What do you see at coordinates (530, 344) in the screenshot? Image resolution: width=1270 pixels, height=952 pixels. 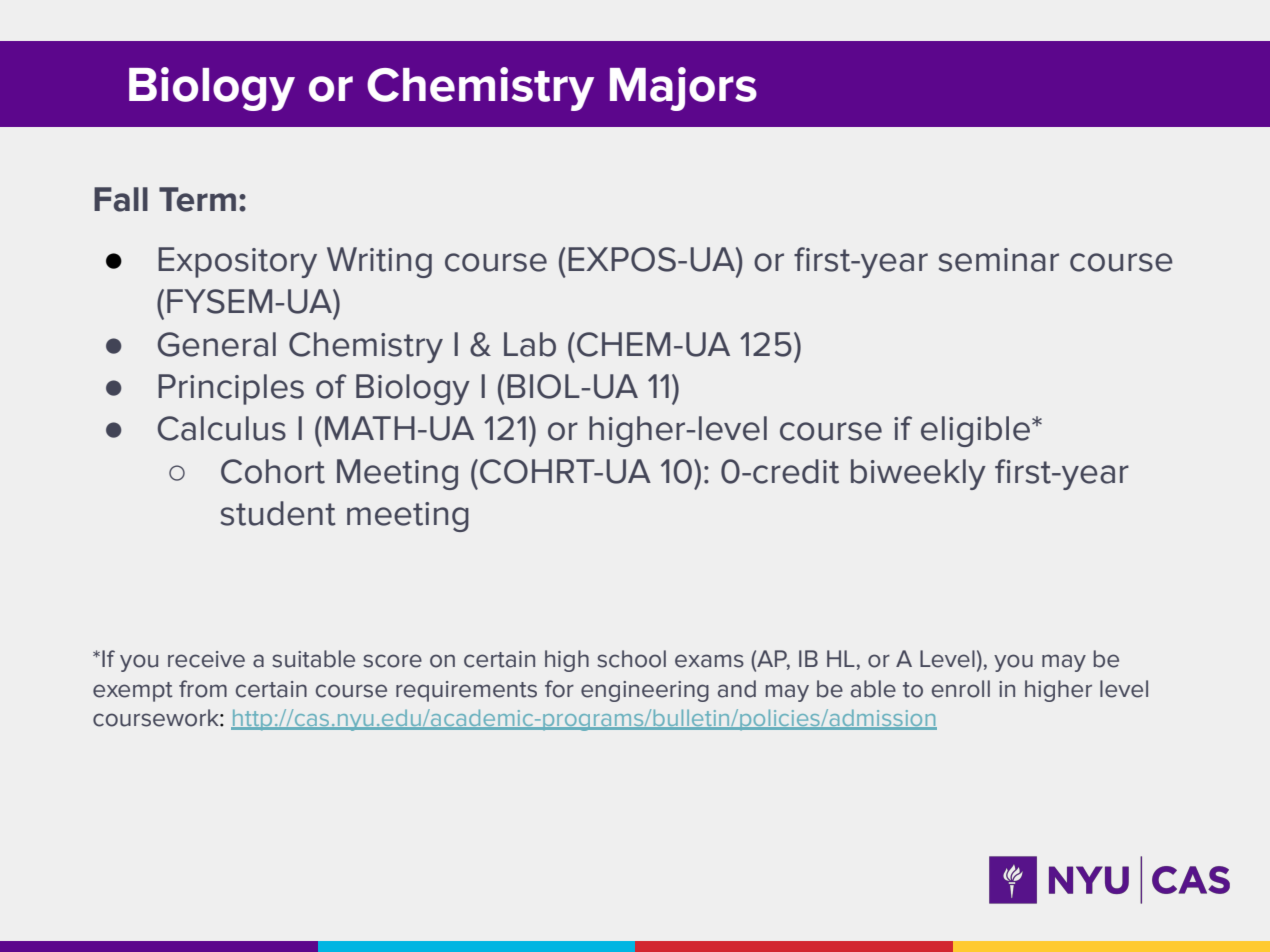 I see `Lab` at bounding box center [530, 344].
